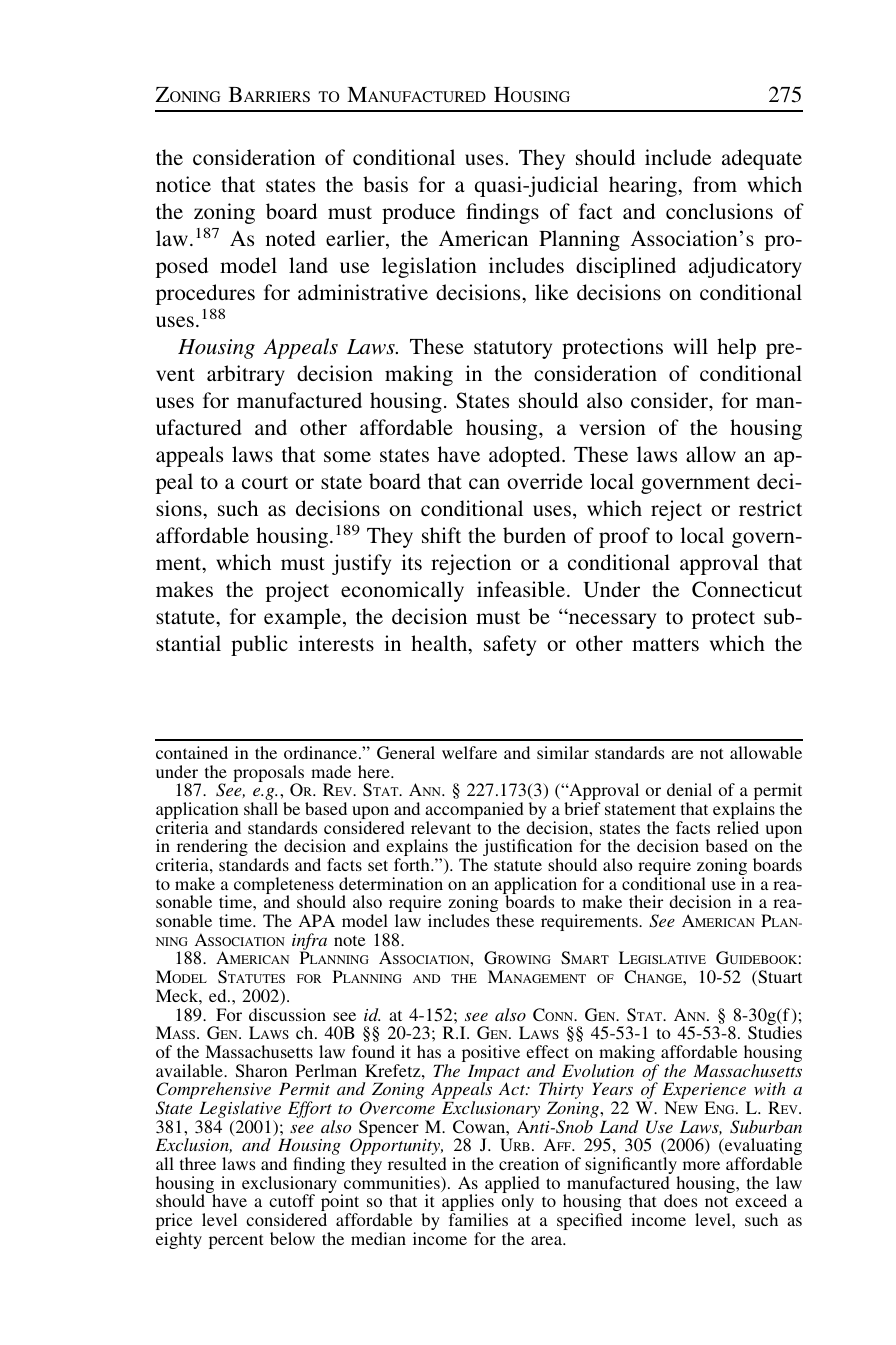 This screenshot has height=1345, width=896. What do you see at coordinates (441, 535) in the screenshot?
I see `shift` at bounding box center [441, 535].
